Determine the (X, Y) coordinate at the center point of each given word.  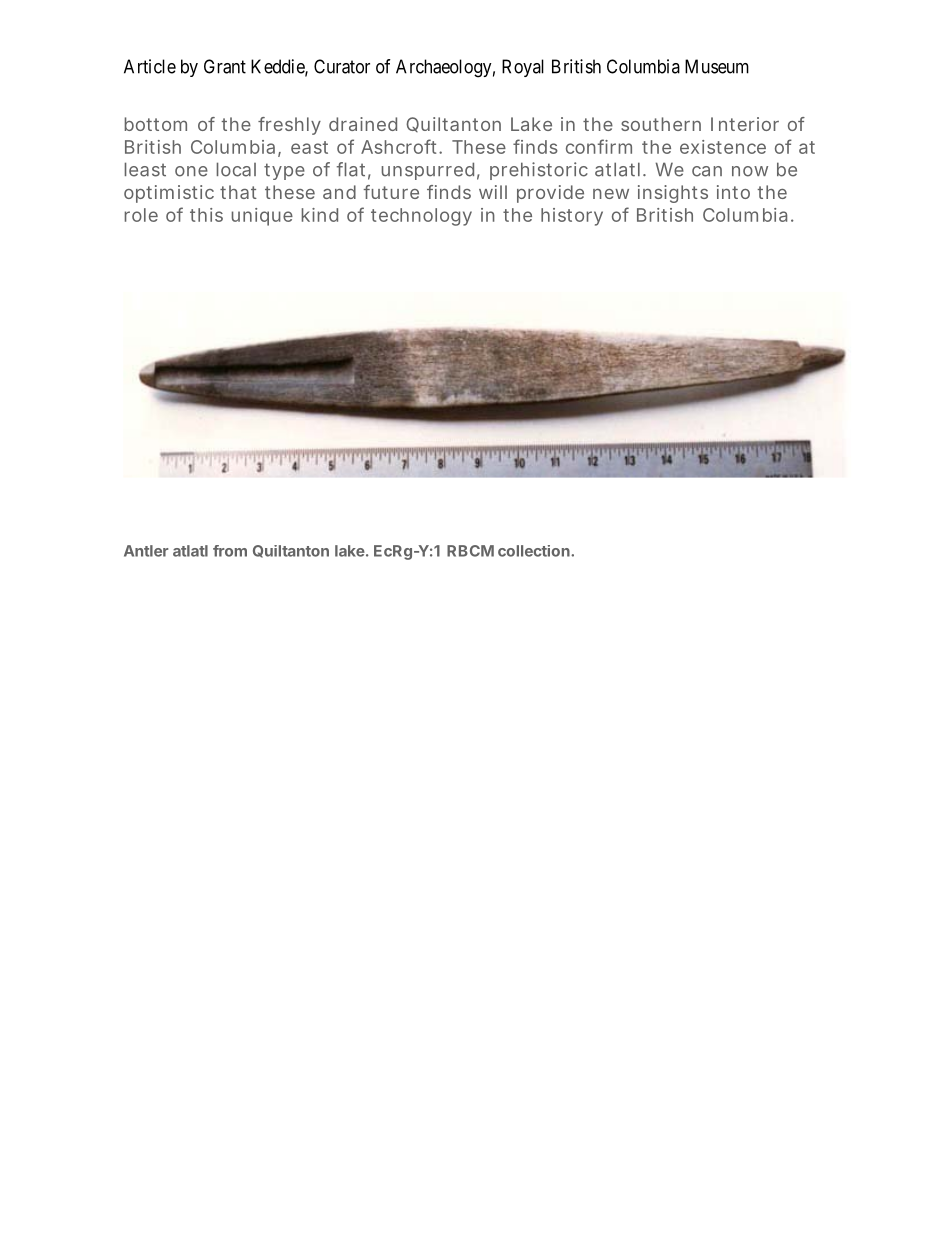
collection (535, 551)
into (733, 192)
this (206, 215)
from (230, 551)
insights (673, 194)
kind (320, 215)
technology (421, 217)
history (572, 217)
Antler (146, 551)
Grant (225, 66)
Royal (523, 68)
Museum (717, 66)
